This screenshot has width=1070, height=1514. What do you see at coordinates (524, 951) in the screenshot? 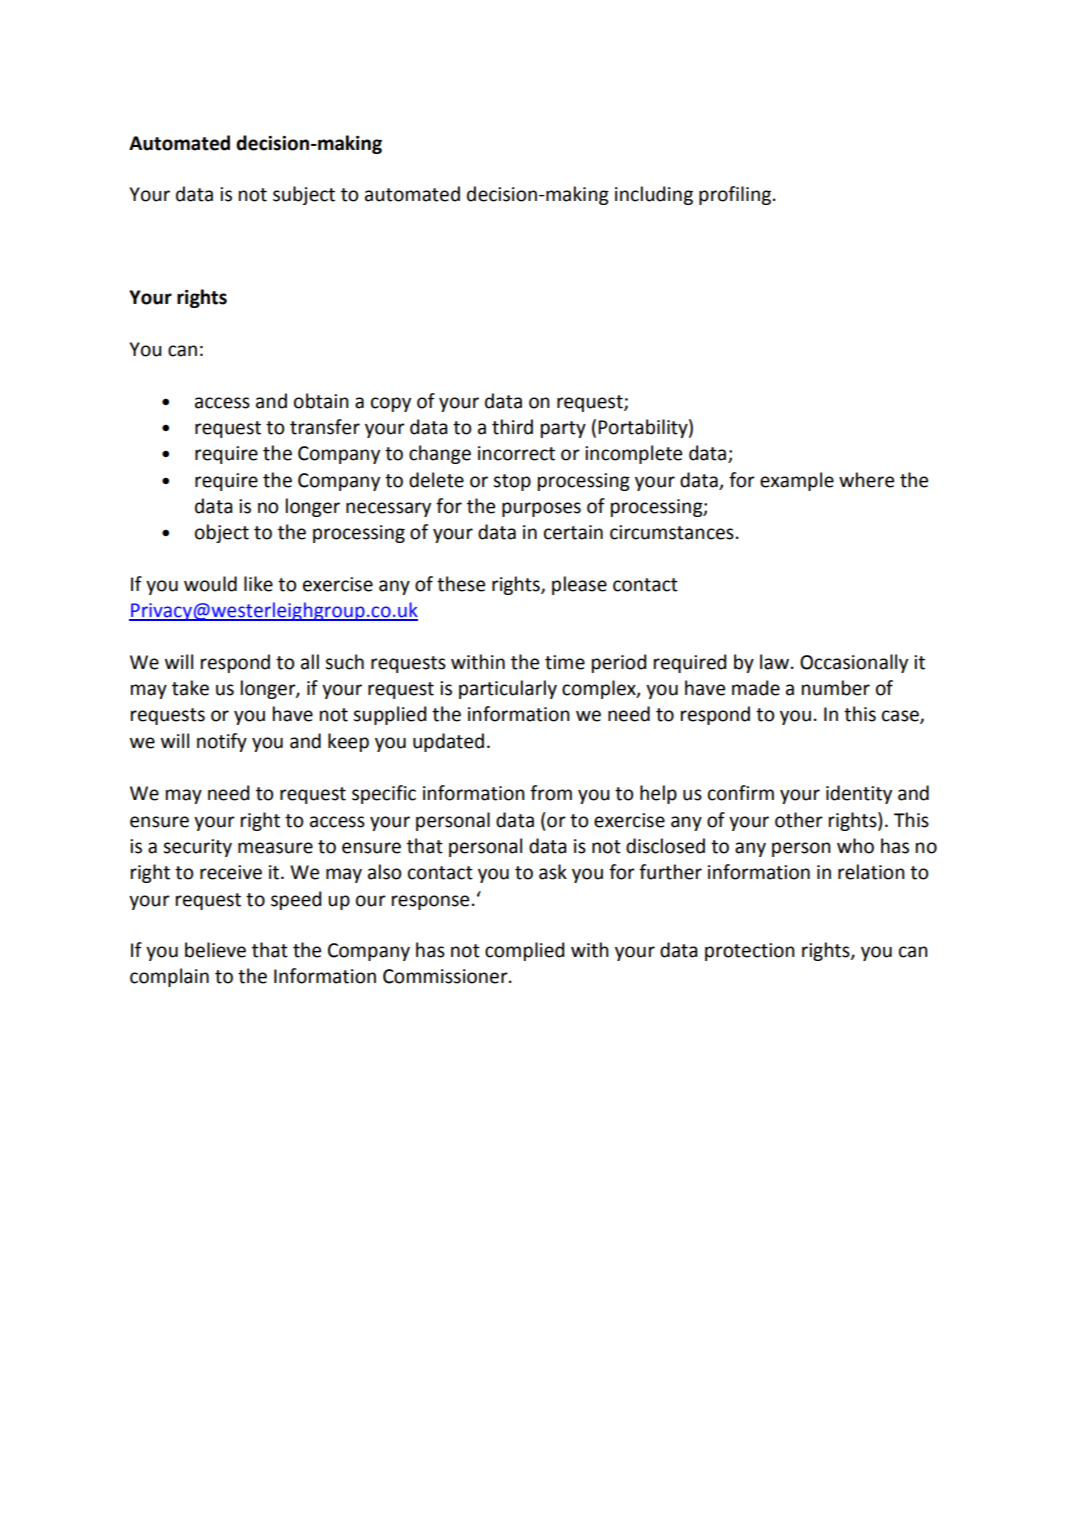
I see `complied` at bounding box center [524, 951].
